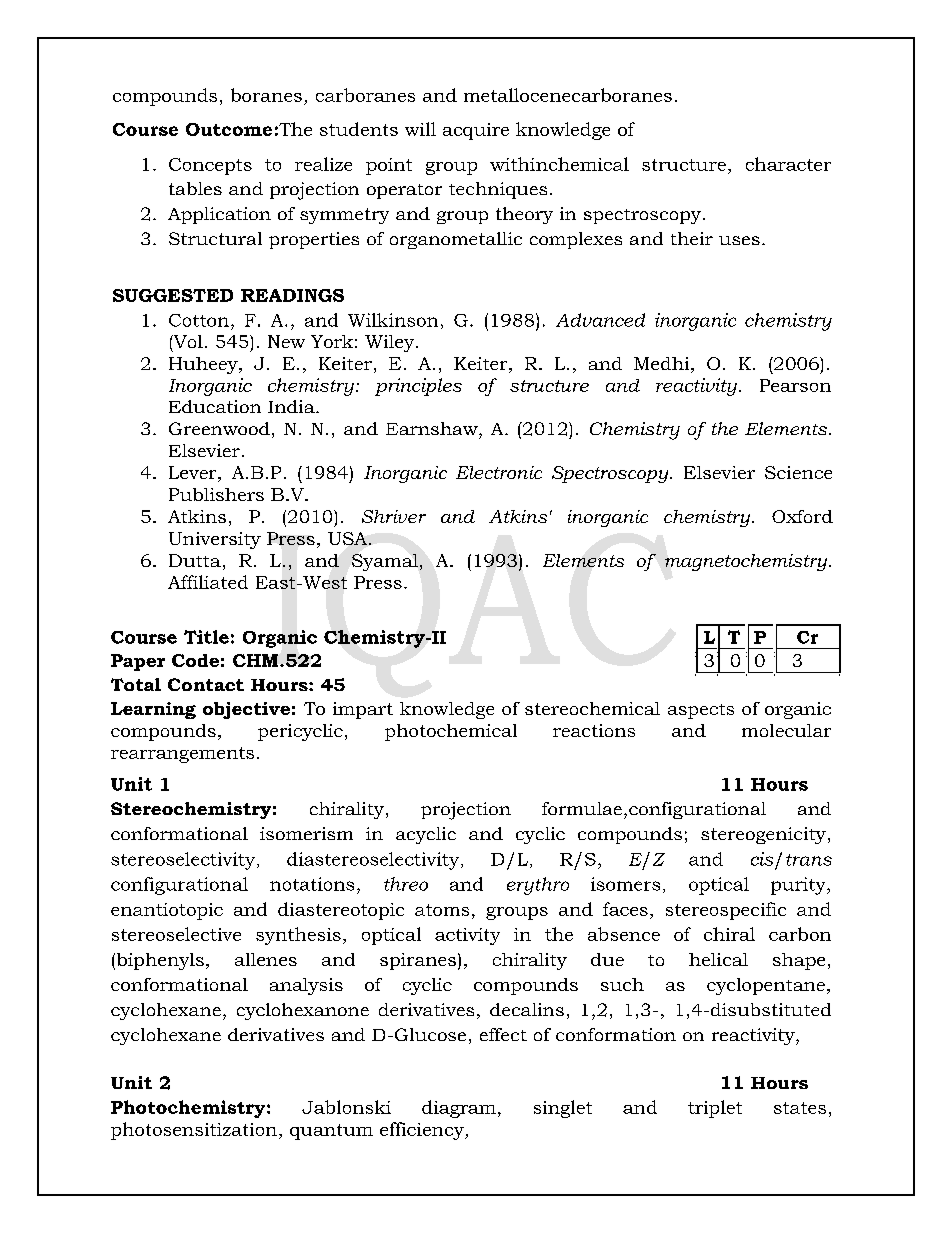 This screenshot has height=1233, width=952. Describe the element at coordinates (701, 711) in the screenshot. I see `aspects` at that location.
